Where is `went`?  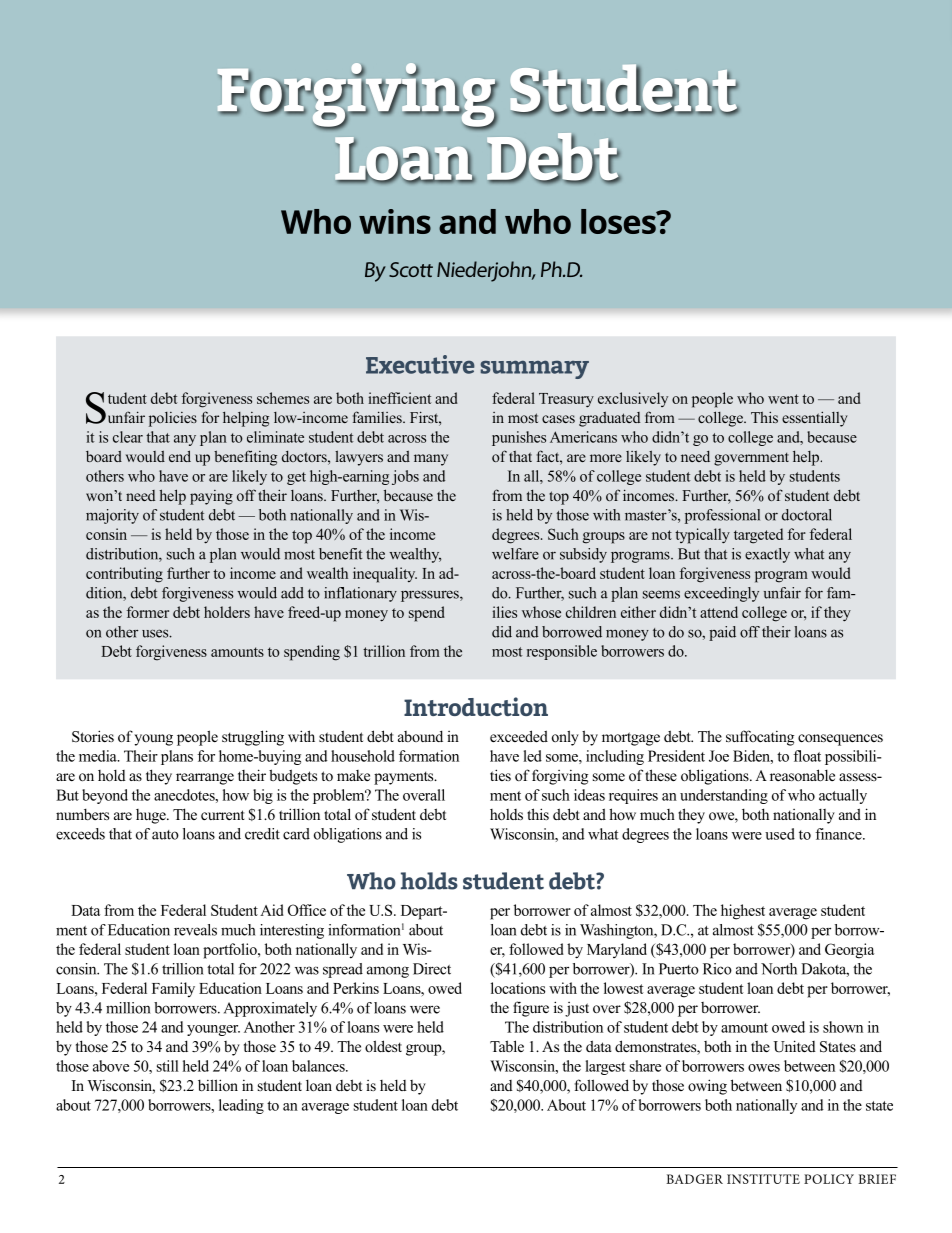
went is located at coordinates (783, 399).
